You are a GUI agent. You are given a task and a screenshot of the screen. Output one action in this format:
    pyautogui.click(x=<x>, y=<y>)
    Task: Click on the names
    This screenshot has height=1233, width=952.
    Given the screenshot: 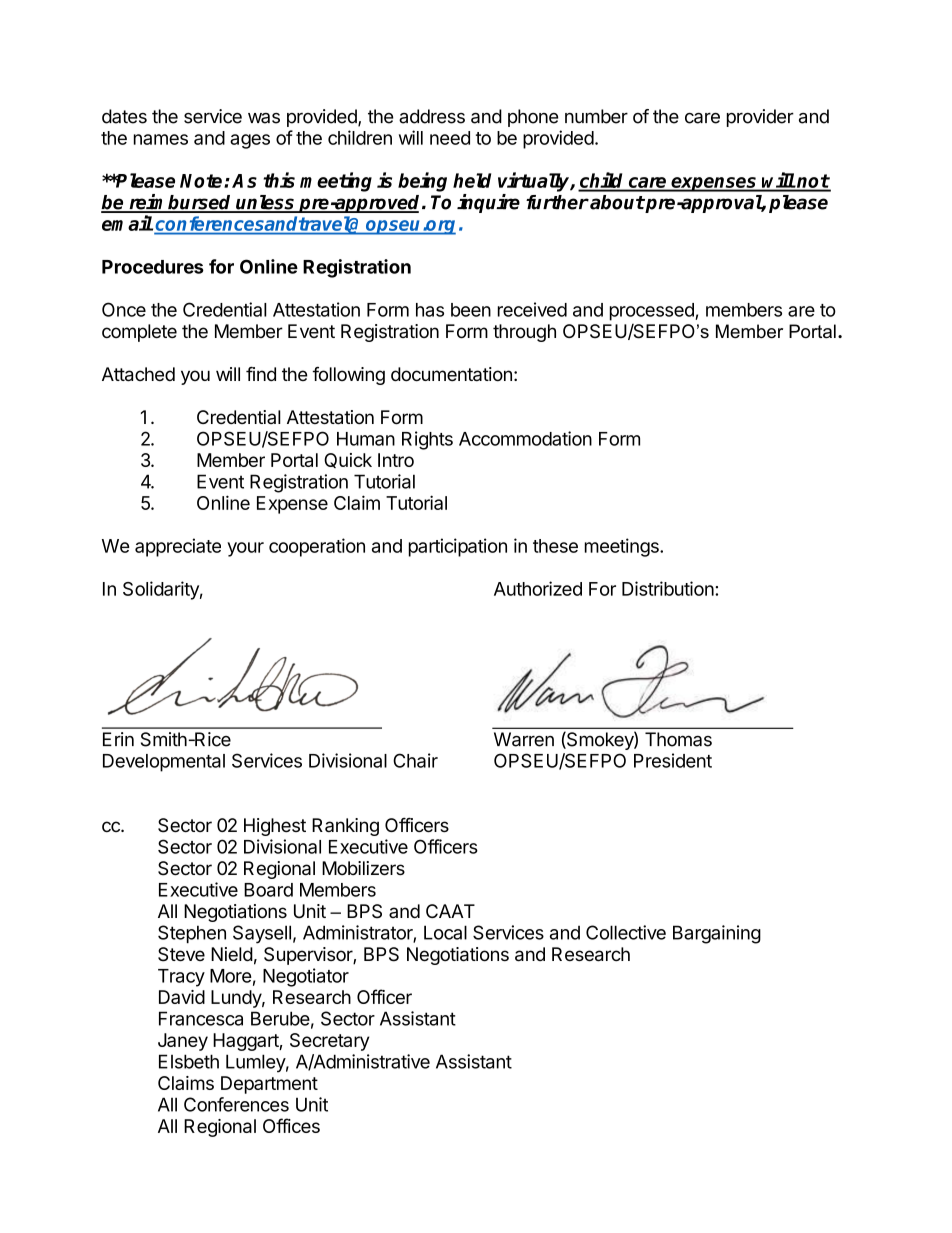 What is the action you would take?
    pyautogui.click(x=161, y=139)
